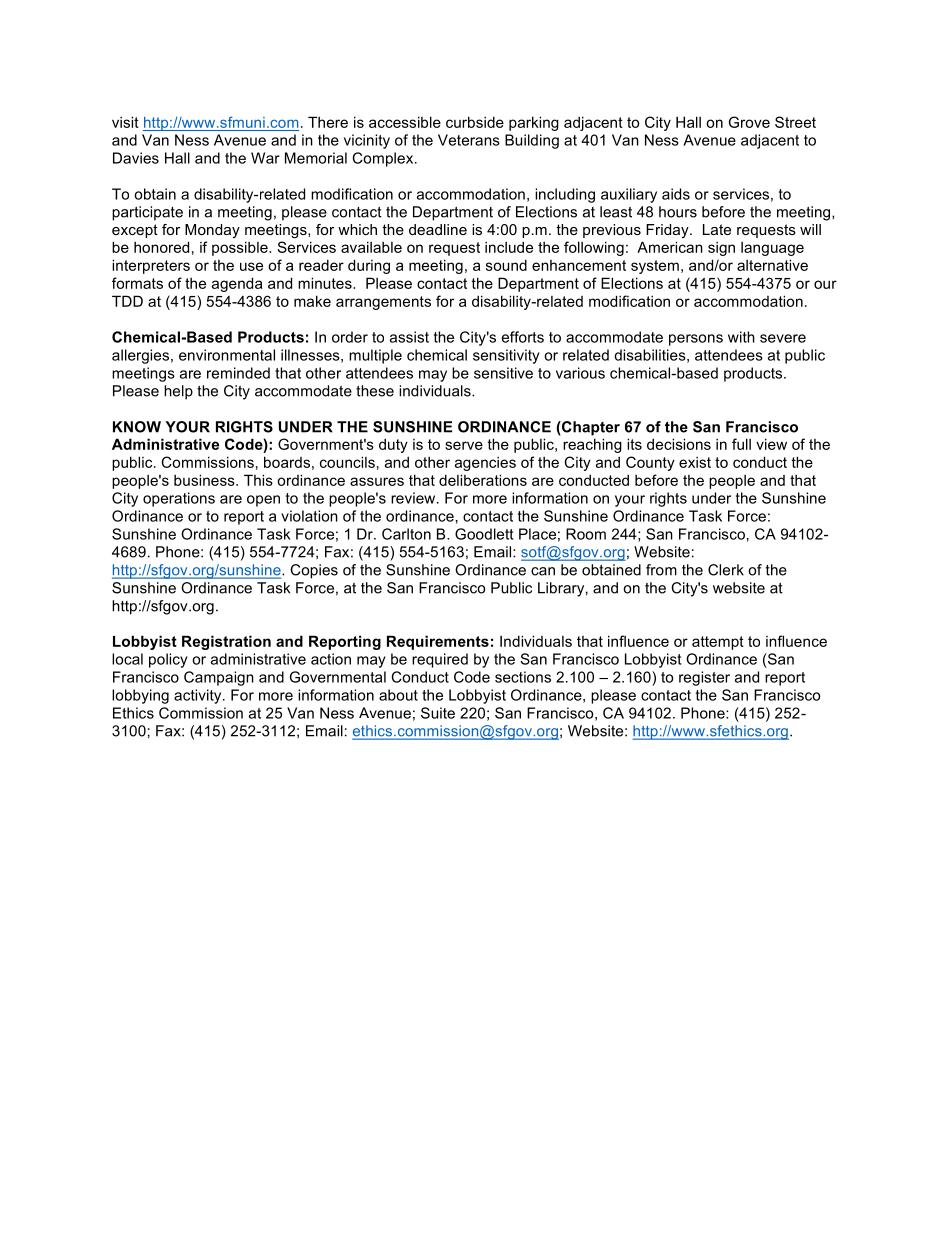  I want to click on Veterans, so click(469, 140).
